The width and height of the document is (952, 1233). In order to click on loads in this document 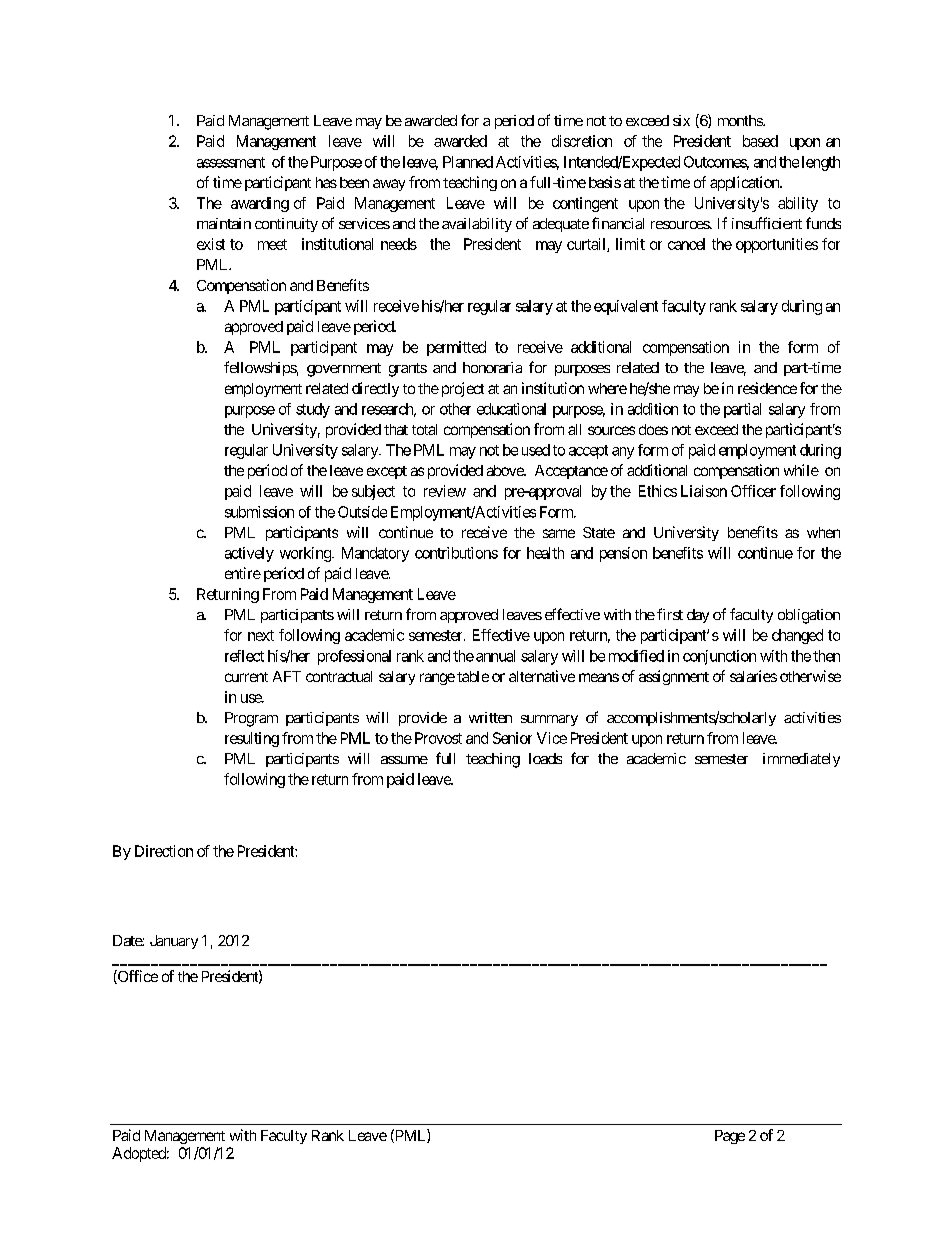, I will do `click(545, 758)`.
